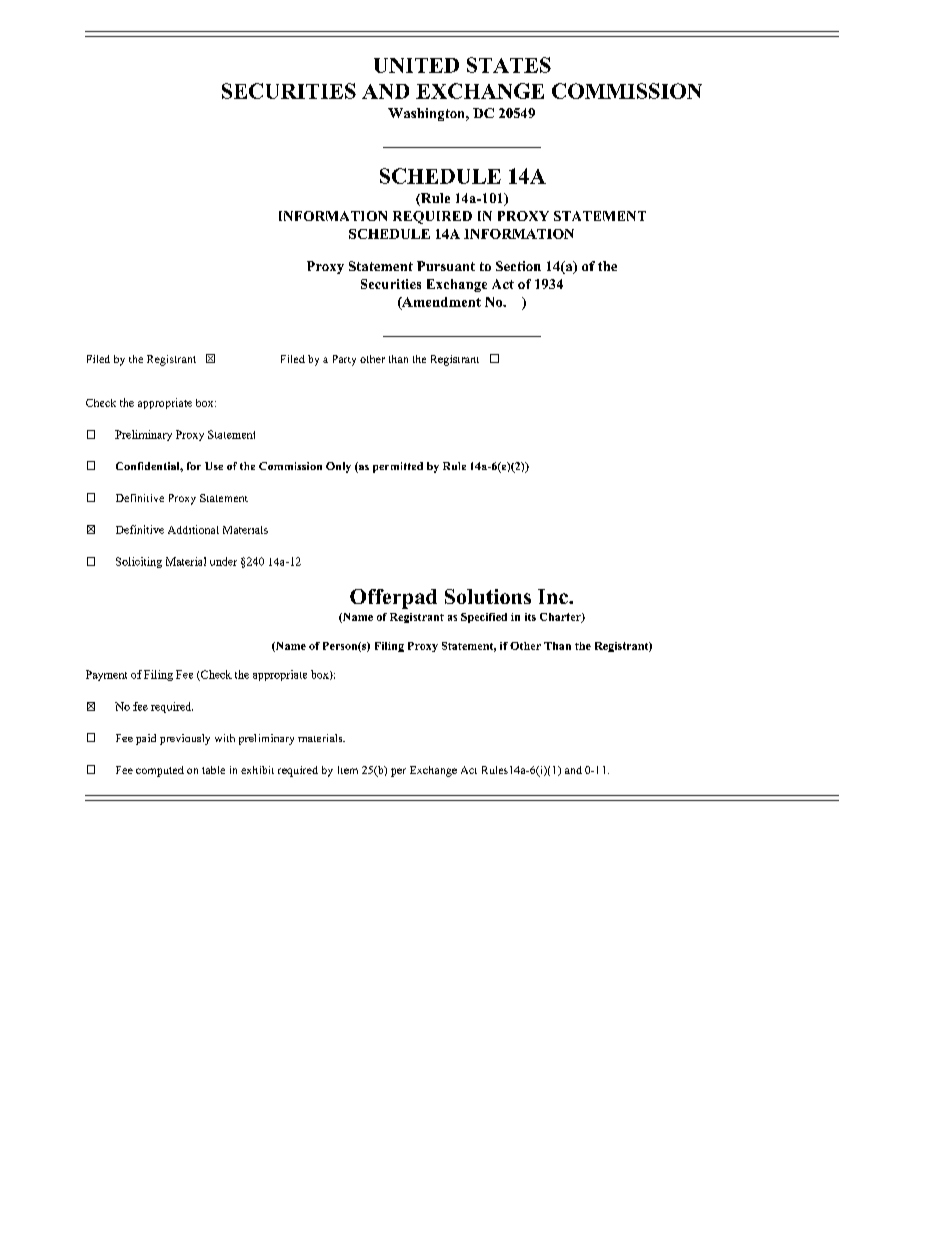 The image size is (952, 1233). Describe the element at coordinates (338, 467) in the screenshot. I see `Only` at that location.
